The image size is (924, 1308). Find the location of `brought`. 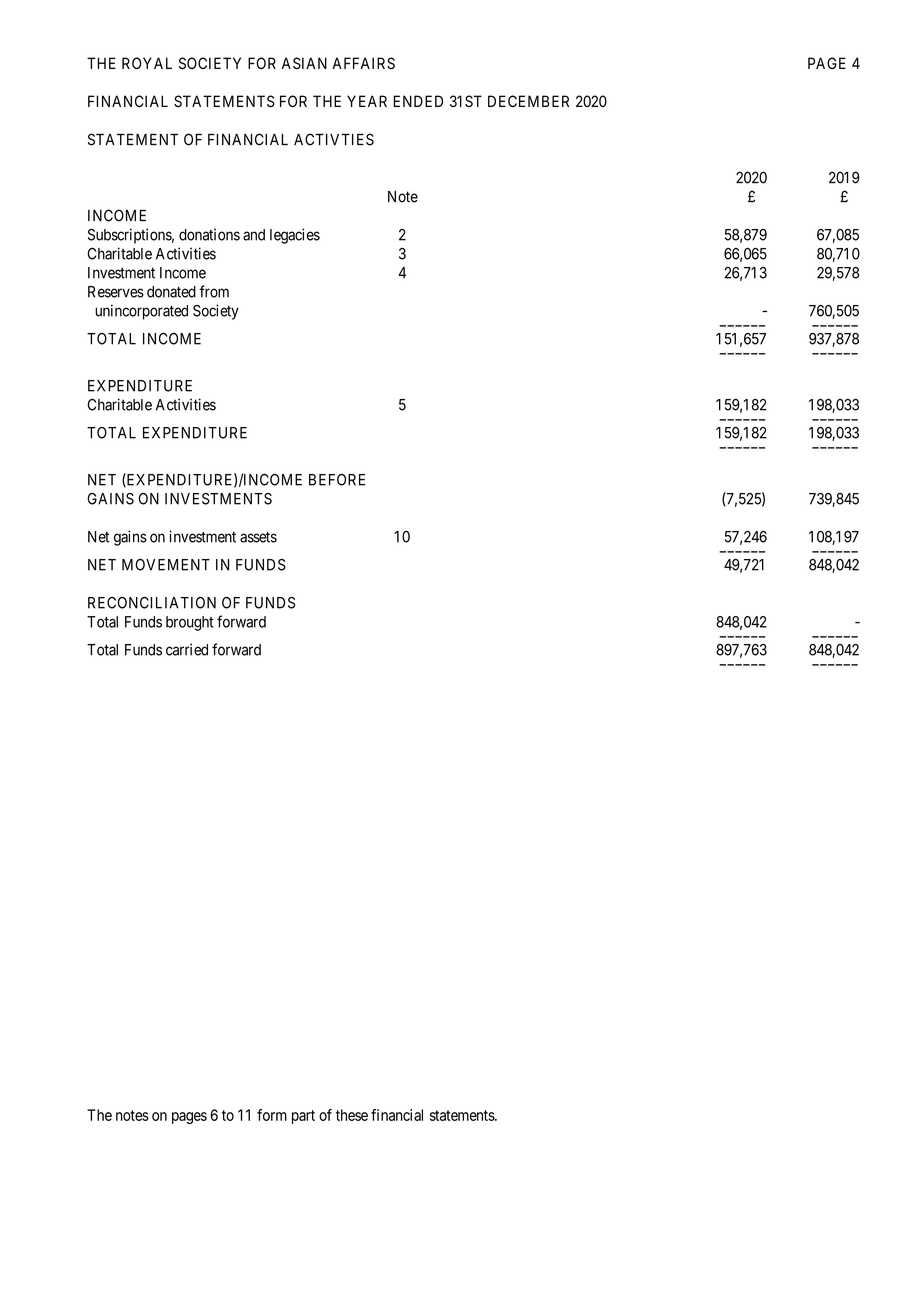

brought is located at coordinates (189, 623).
